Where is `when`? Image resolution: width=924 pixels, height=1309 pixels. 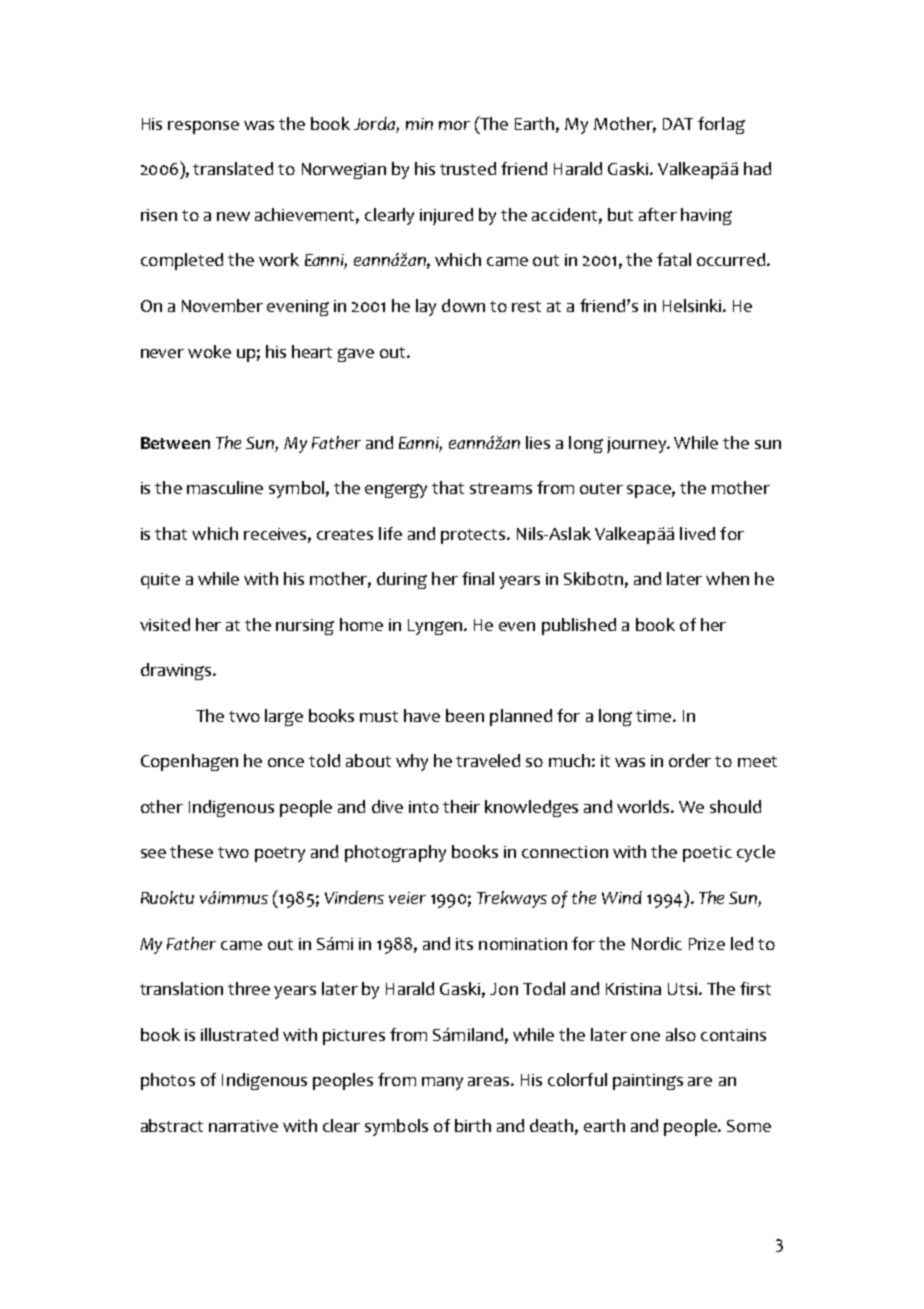
when is located at coordinates (727, 578).
